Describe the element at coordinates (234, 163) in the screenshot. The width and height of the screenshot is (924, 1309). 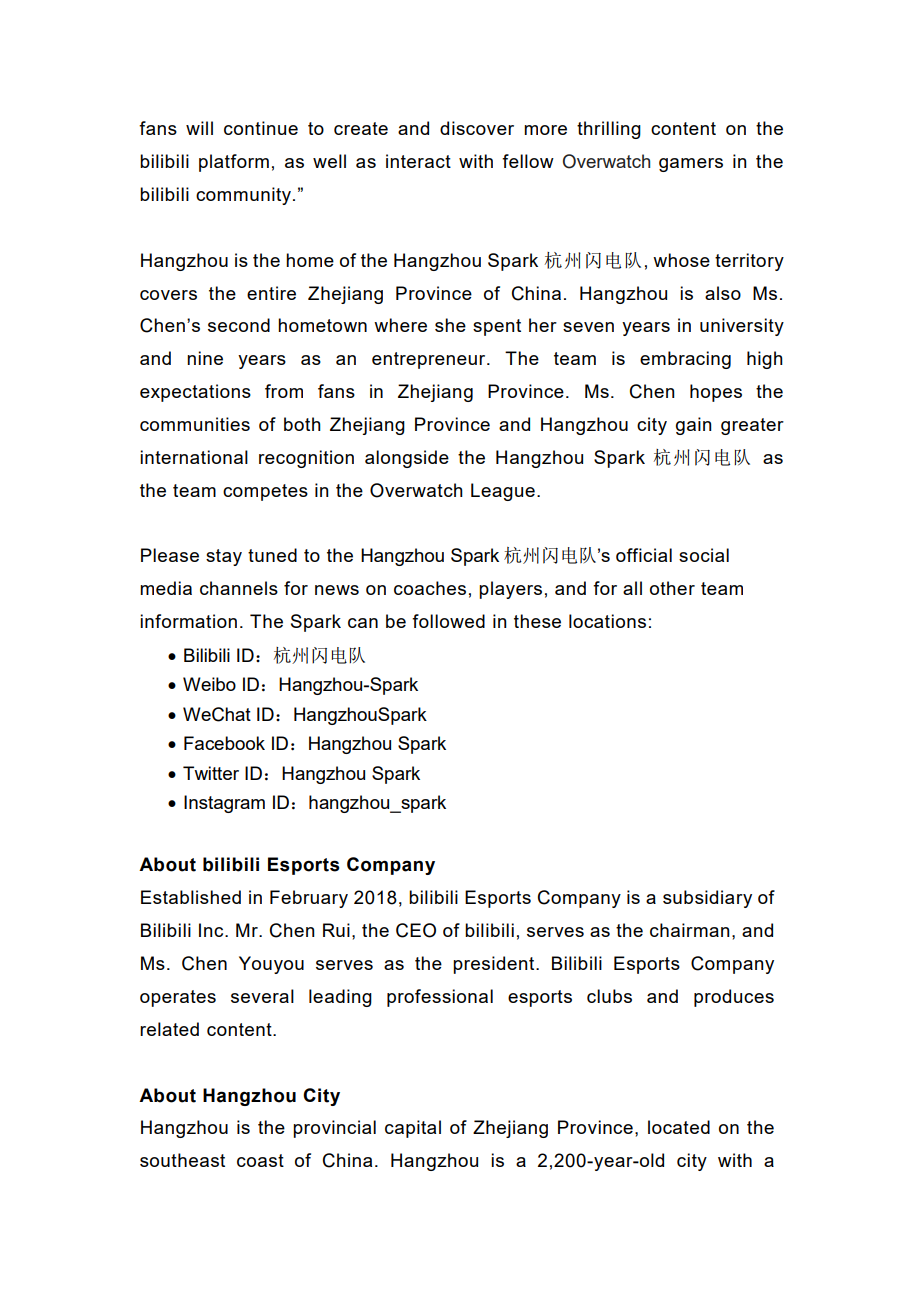
I see `platform` at that location.
